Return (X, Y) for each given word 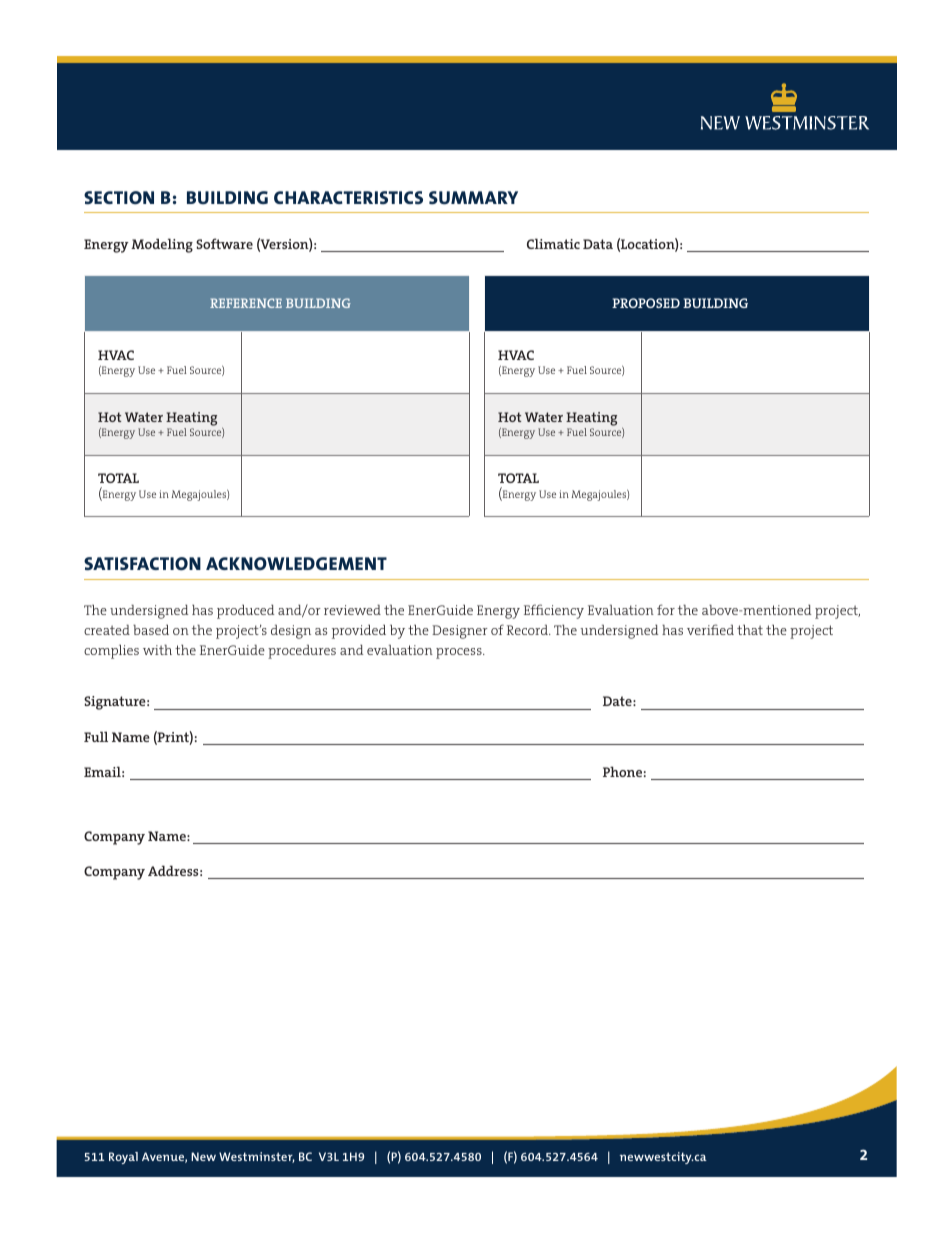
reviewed (352, 610)
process (460, 653)
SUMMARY (473, 198)
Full (96, 736)
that (750, 630)
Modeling (162, 245)
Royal (123, 1158)
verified (710, 629)
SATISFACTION (142, 563)
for (666, 609)
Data (598, 244)
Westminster (257, 1157)
